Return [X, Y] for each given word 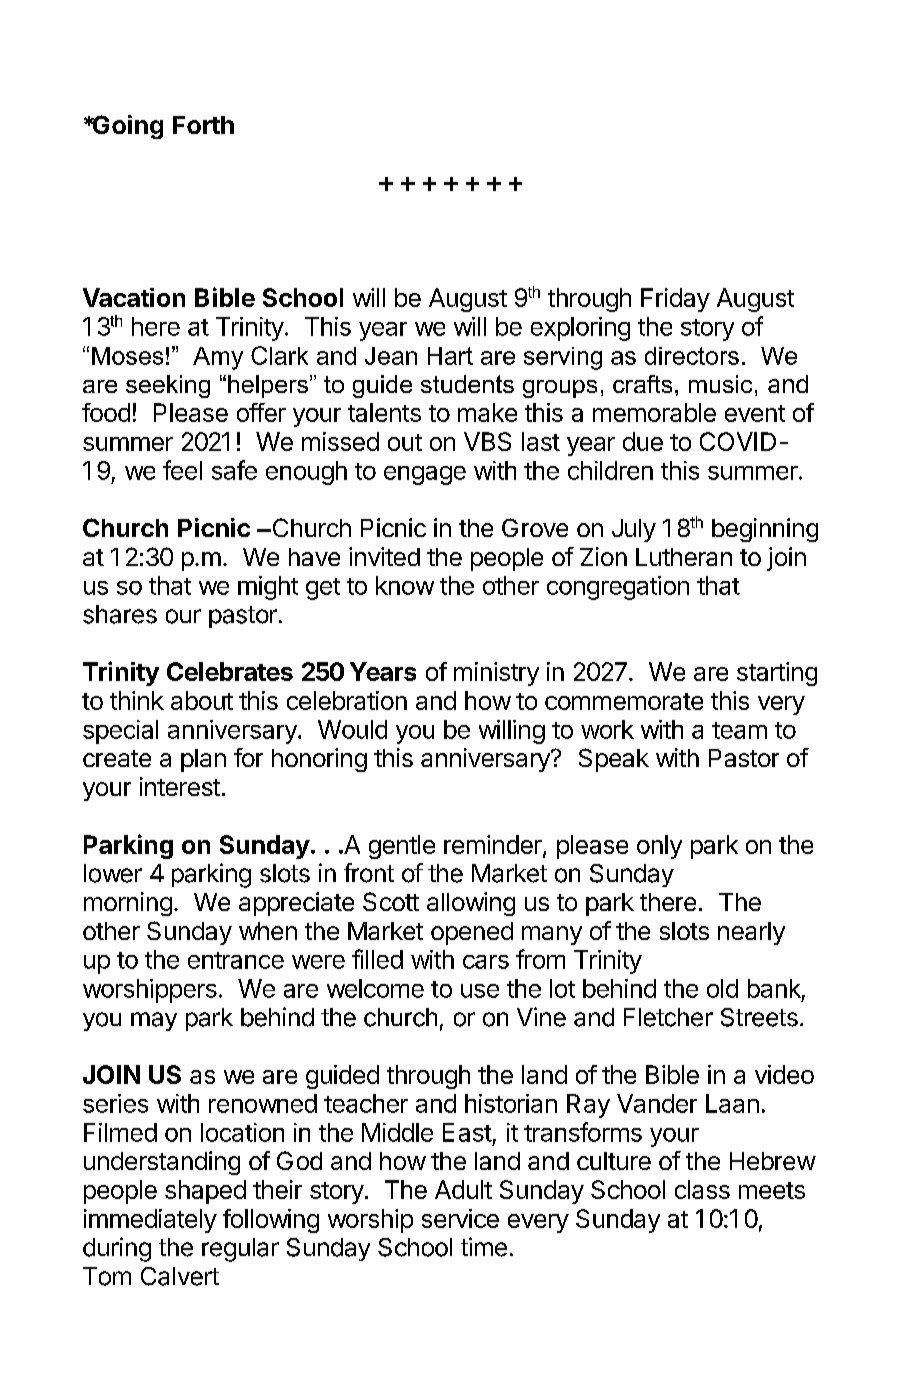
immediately [150, 1221]
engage [425, 475]
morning [128, 904]
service [460, 1218]
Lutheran [684, 557]
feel [182, 470]
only [659, 847]
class [702, 1189]
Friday [675, 300]
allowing [471, 904]
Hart [450, 356]
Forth [203, 125]
